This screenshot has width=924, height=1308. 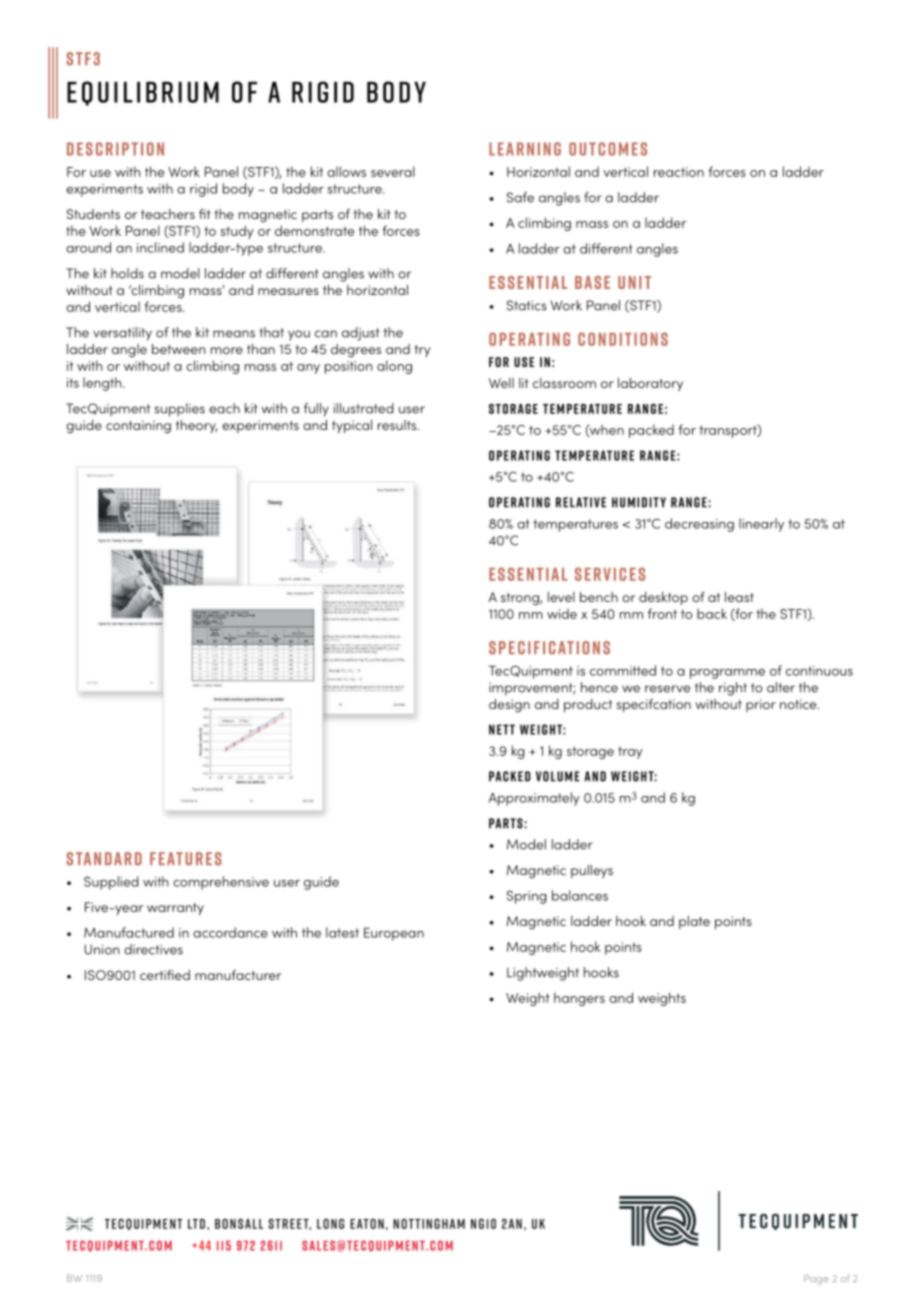 What do you see at coordinates (398, 425) in the screenshot?
I see `results` at bounding box center [398, 425].
